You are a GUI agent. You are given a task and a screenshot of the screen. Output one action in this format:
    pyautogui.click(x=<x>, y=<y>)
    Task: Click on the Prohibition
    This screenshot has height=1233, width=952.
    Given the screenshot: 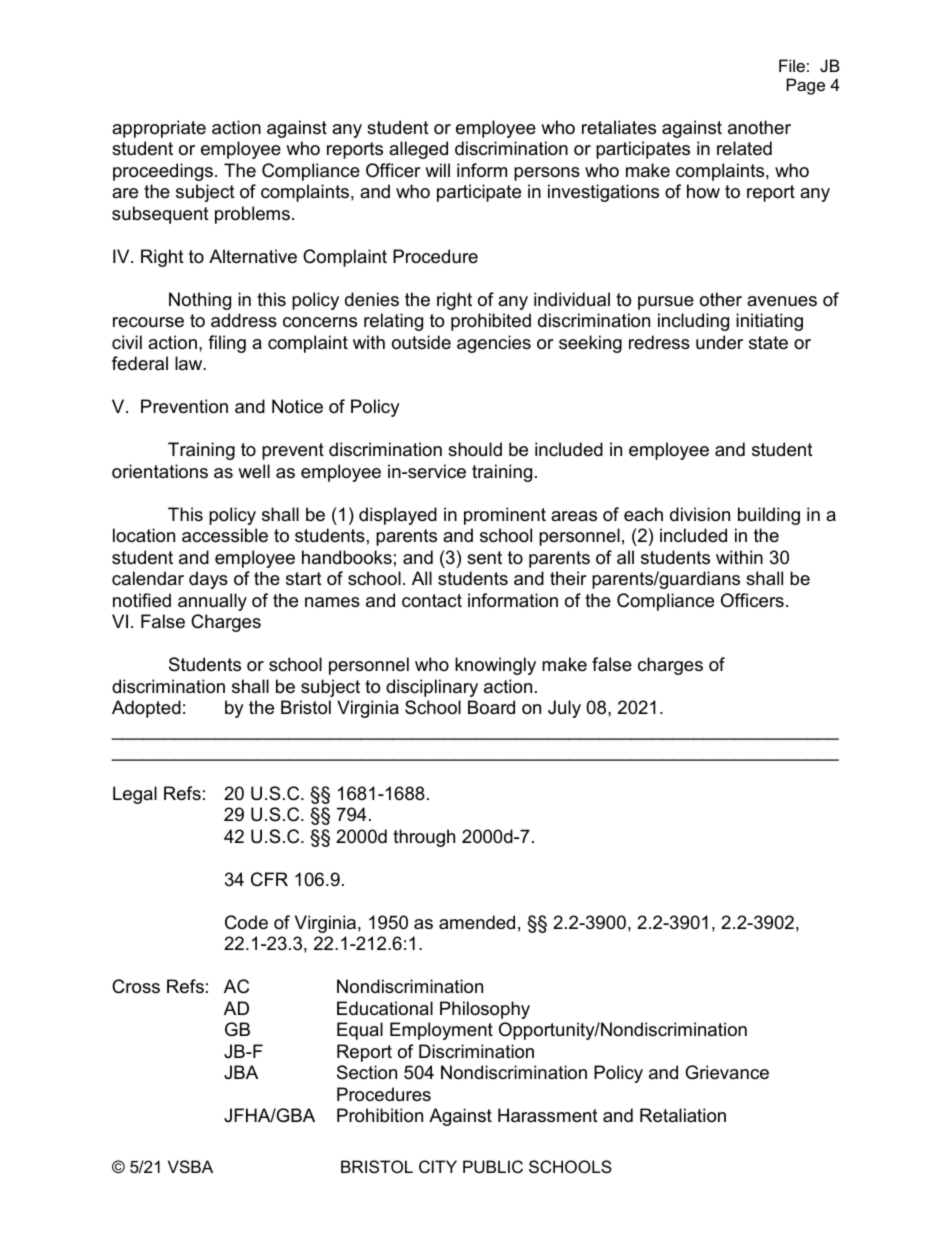 What is the action you would take?
    pyautogui.click(x=380, y=1115)
